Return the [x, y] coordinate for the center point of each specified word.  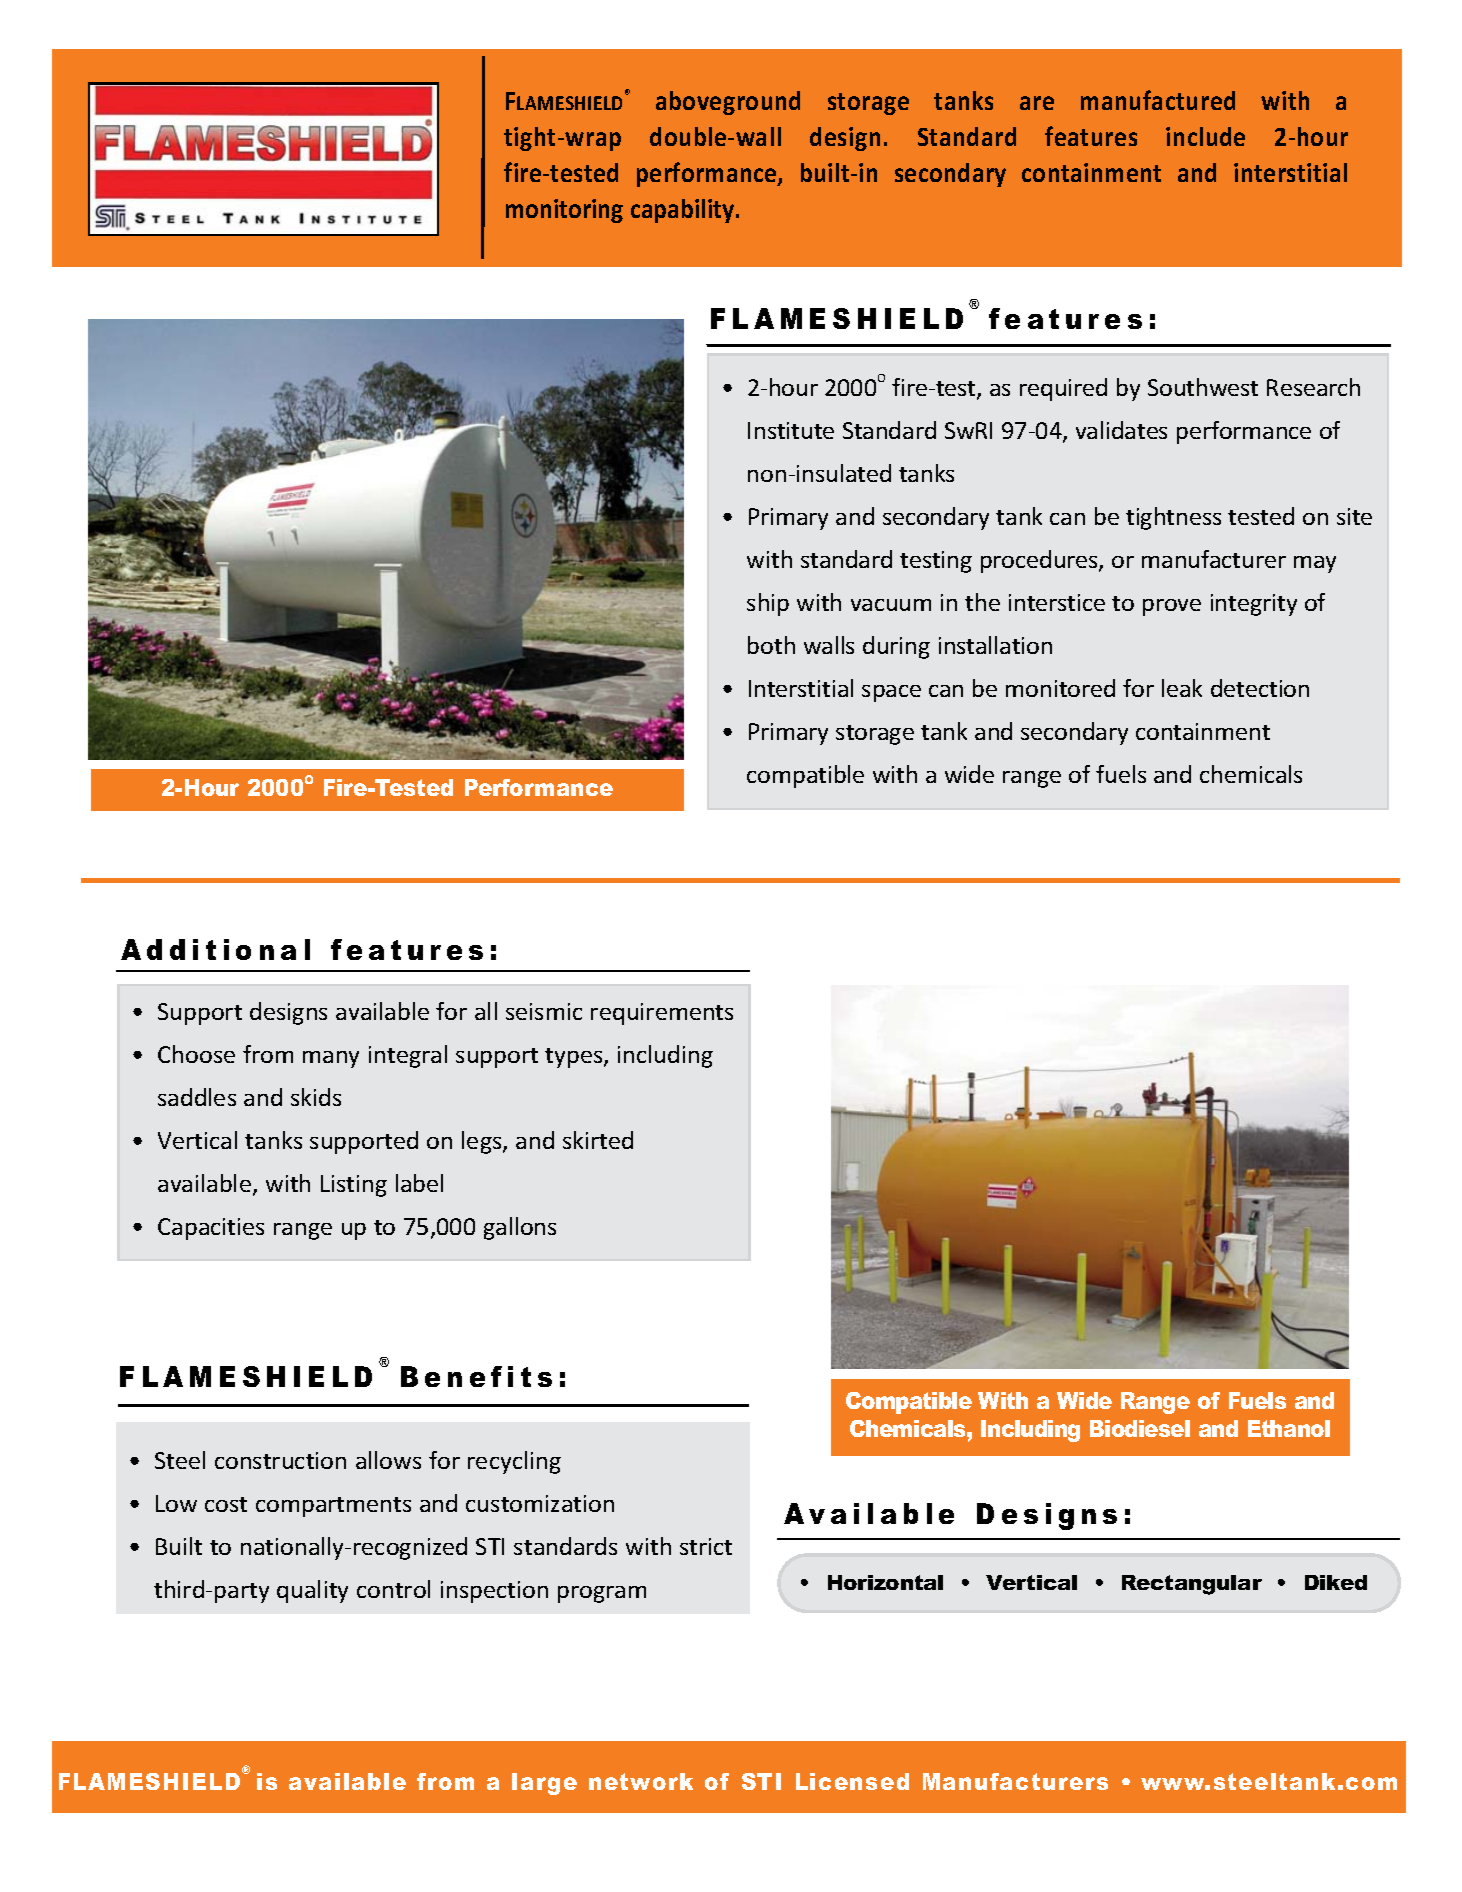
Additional [215, 949]
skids [316, 1097]
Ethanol [1289, 1428]
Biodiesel [1140, 1428]
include [1205, 136]
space [891, 693]
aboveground [728, 103]
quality [312, 1591]
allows [388, 1460]
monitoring [564, 211]
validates [1121, 430]
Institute [791, 430]
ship [768, 604]
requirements [662, 1014]
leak [1182, 688]
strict [706, 1546]
